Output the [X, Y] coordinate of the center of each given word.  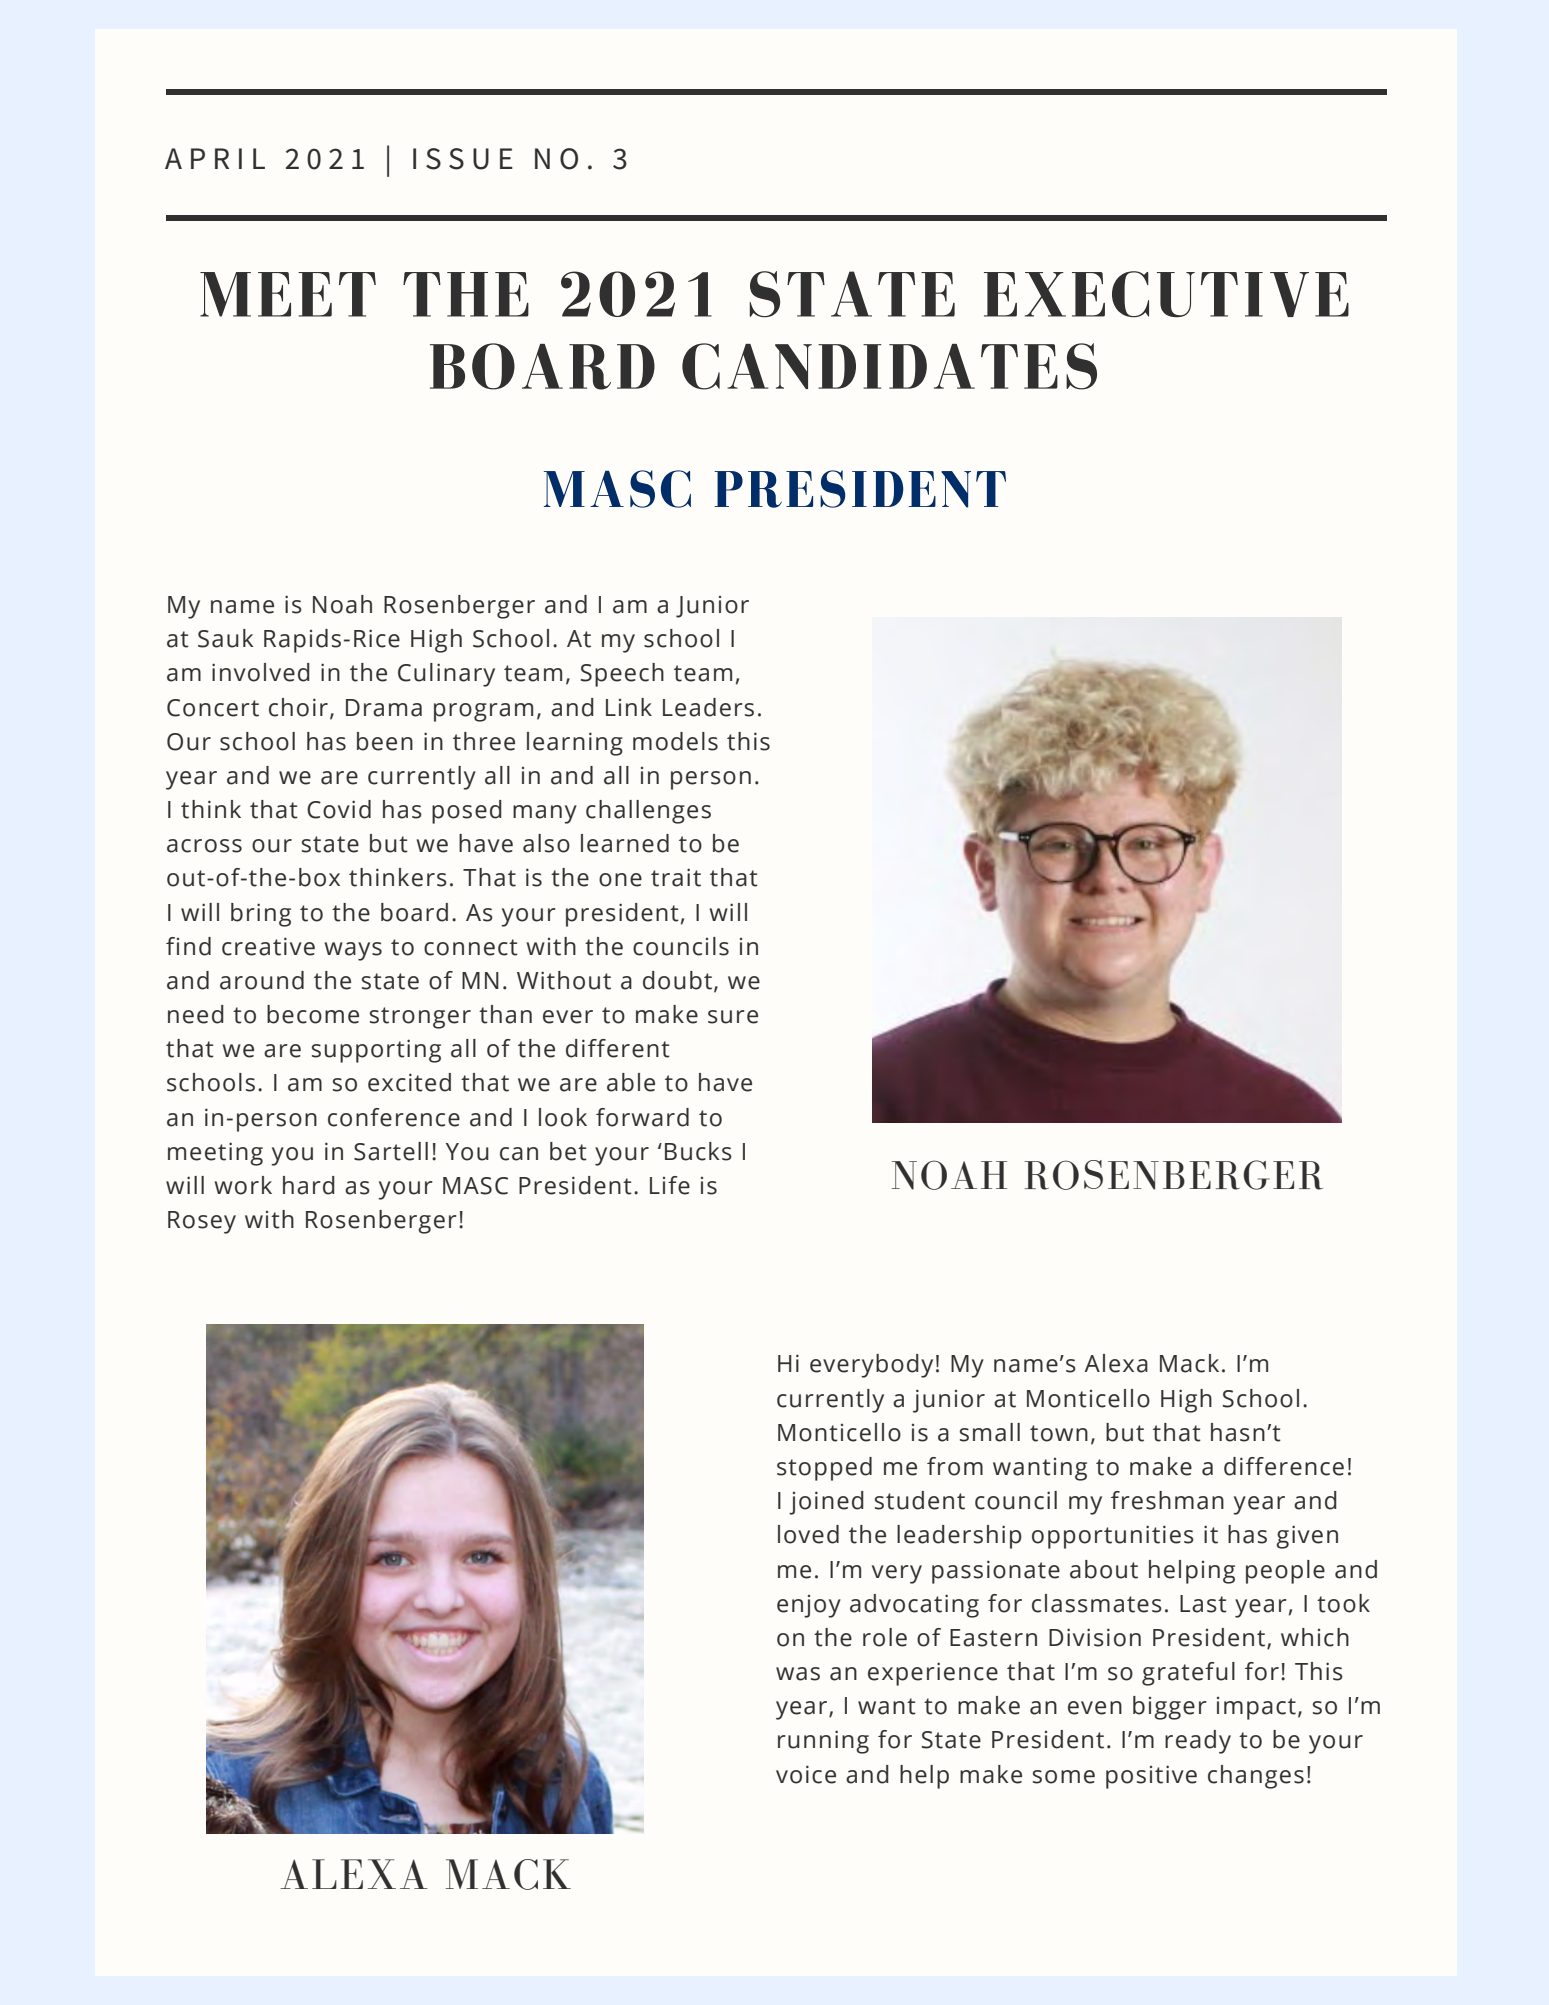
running [823, 1742]
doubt [677, 980]
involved [261, 672]
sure [733, 1017]
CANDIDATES [889, 366]
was [798, 1674]
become [313, 1014]
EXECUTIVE [1166, 294]
